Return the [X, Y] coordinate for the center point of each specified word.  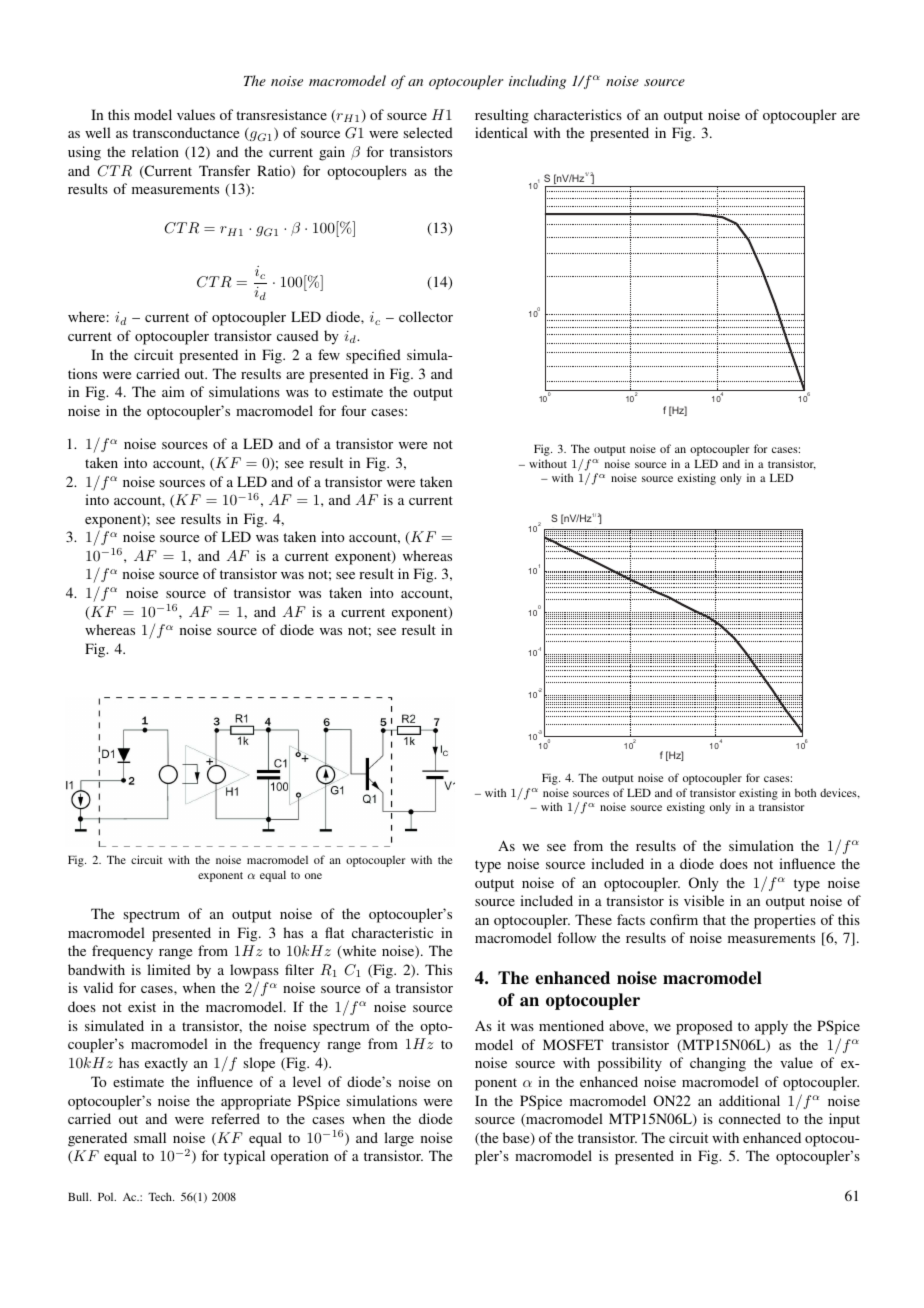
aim [173, 391]
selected [428, 132]
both [805, 792]
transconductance [186, 132]
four [353, 410]
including [537, 82]
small [150, 1137]
